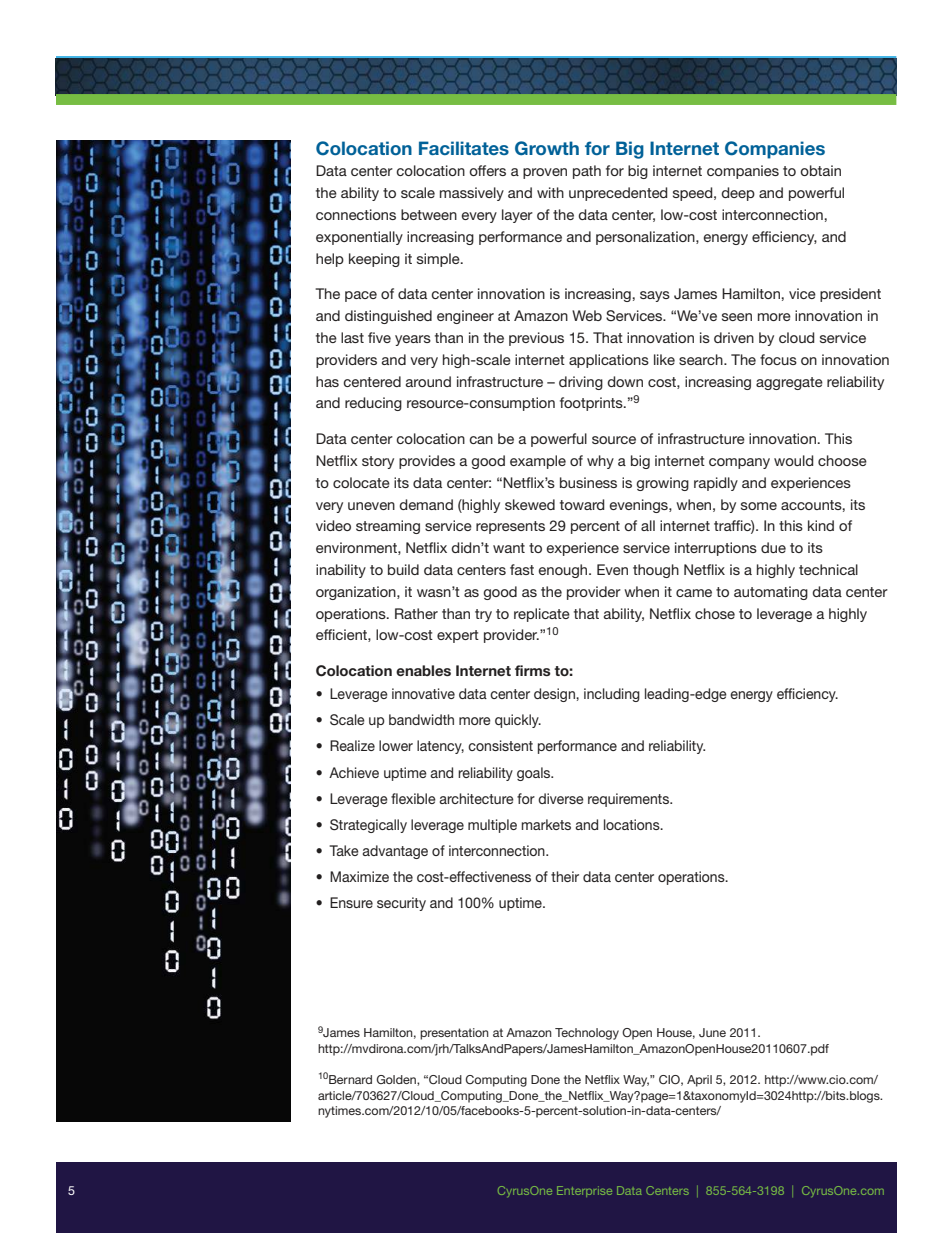  I want to click on including, so click(612, 695).
